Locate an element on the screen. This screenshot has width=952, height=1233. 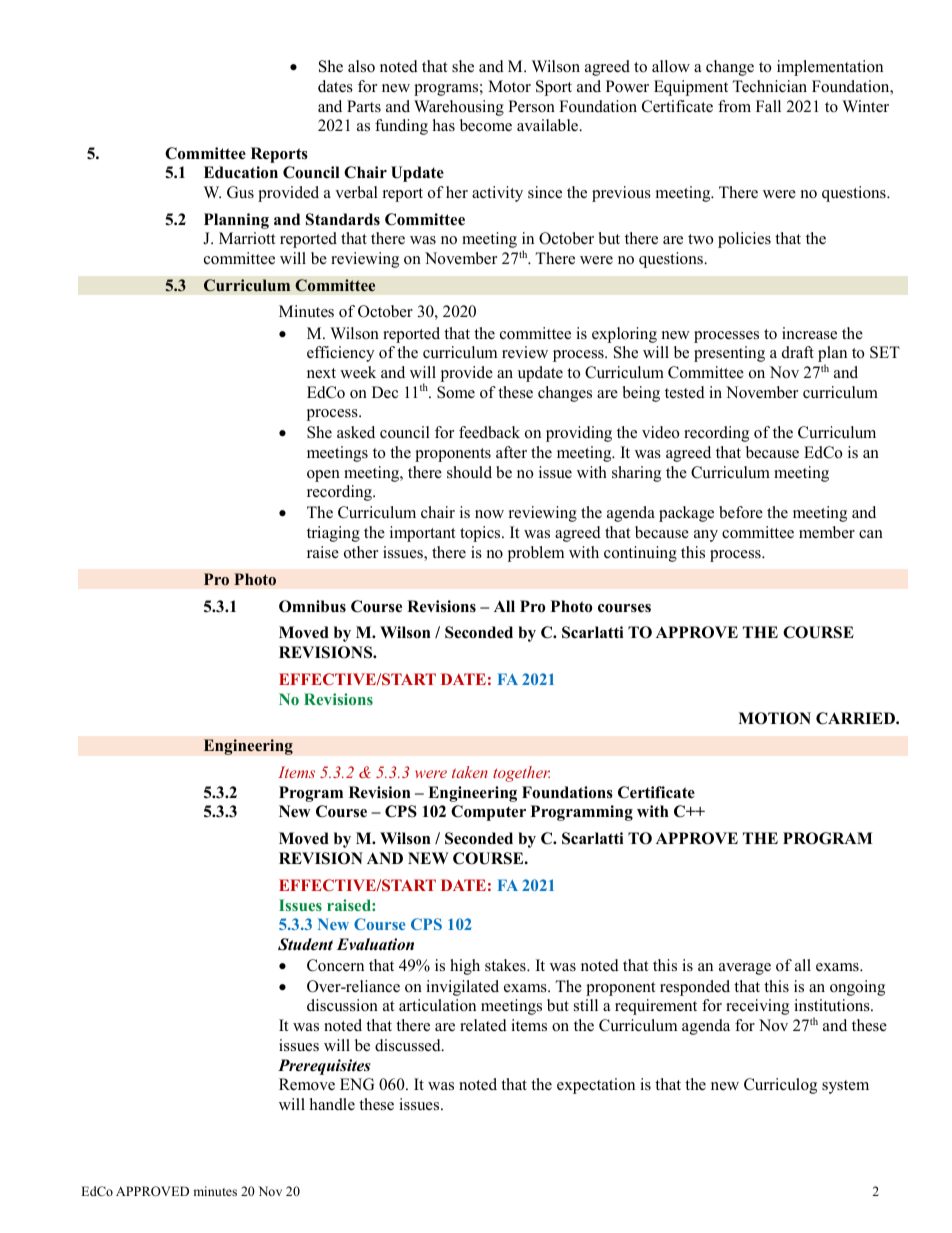
increase is located at coordinates (809, 333).
